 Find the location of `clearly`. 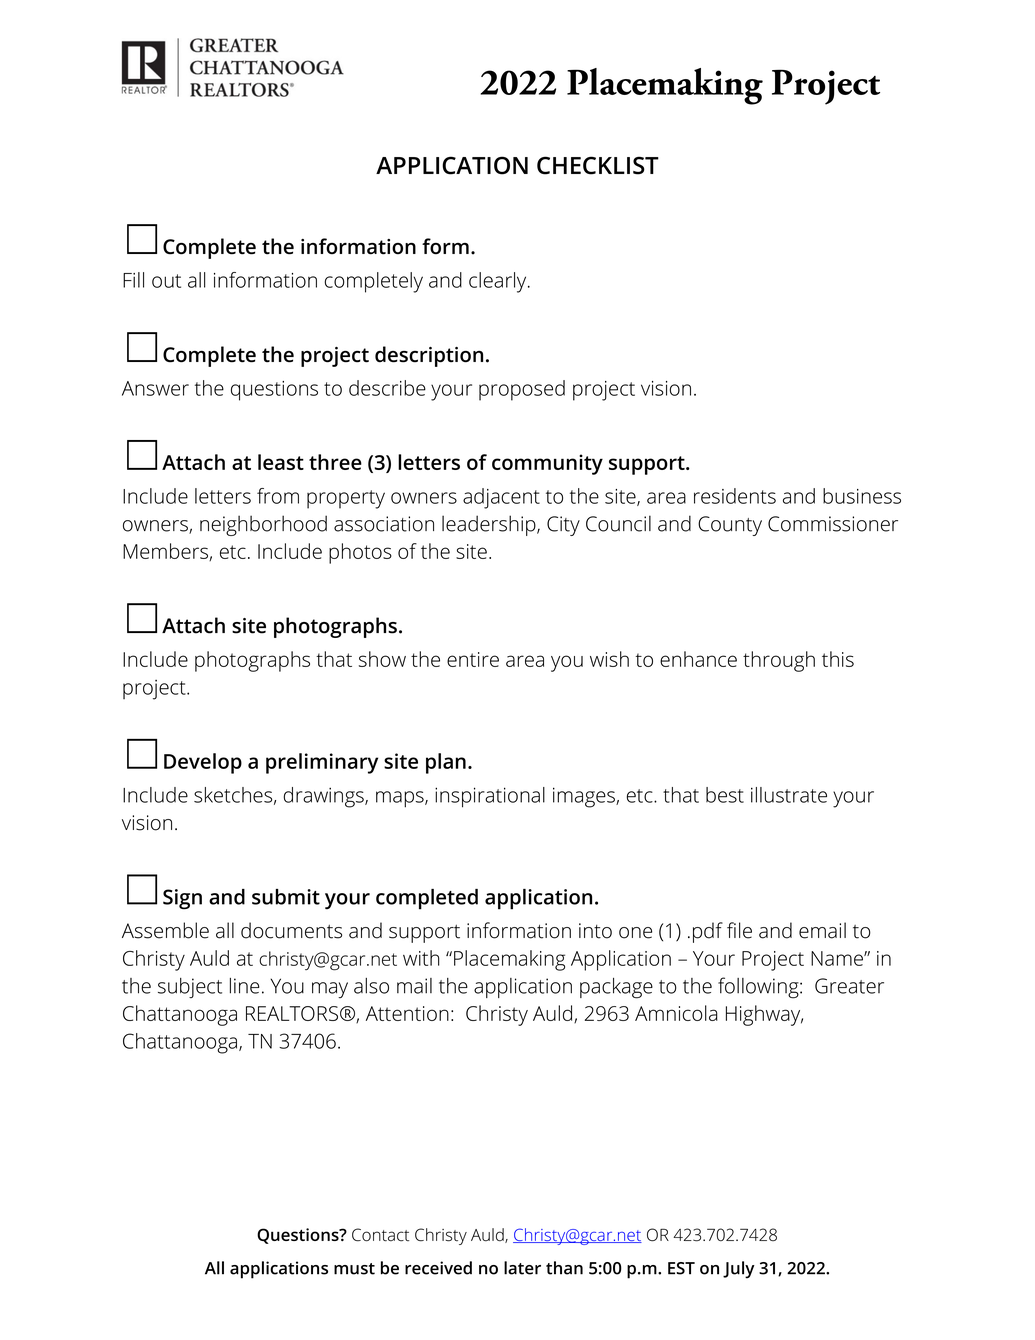

clearly is located at coordinates (499, 282).
